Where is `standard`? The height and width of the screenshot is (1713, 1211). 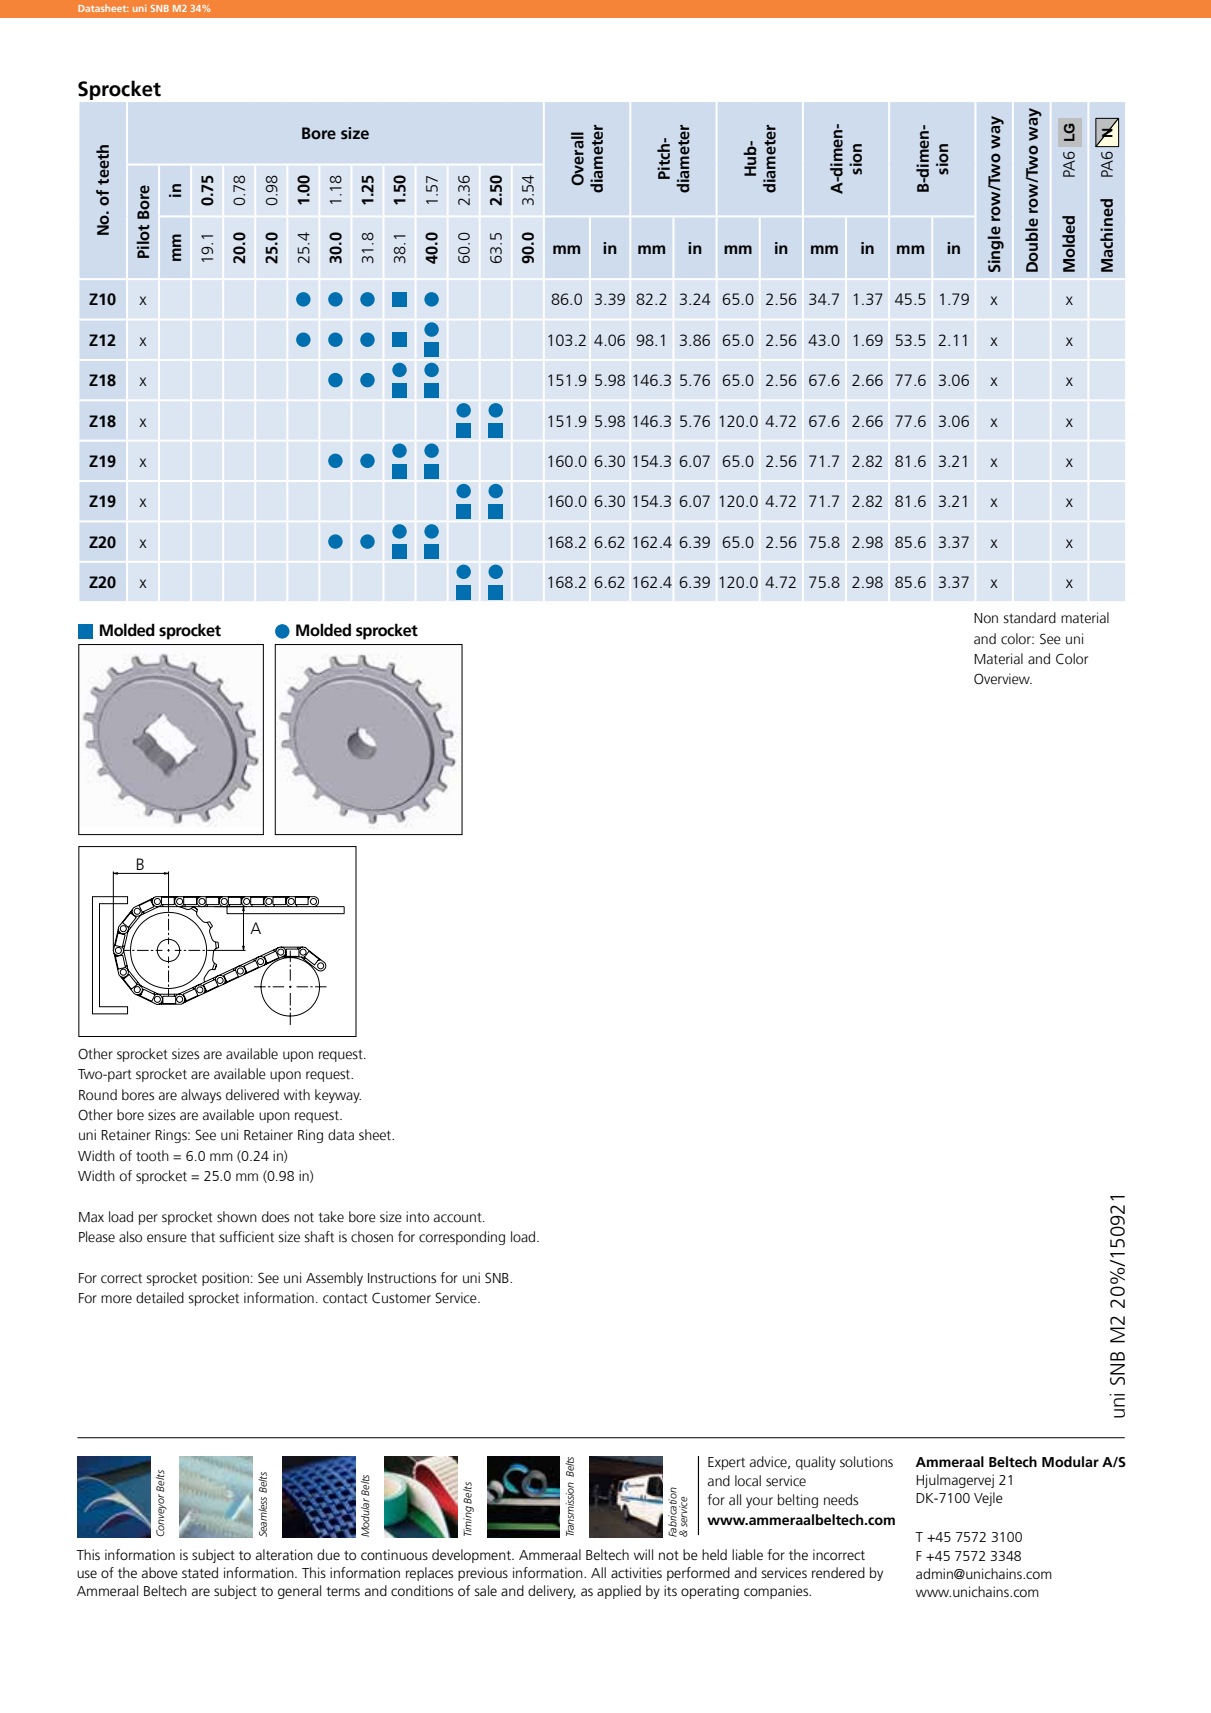 standard is located at coordinates (1029, 618).
